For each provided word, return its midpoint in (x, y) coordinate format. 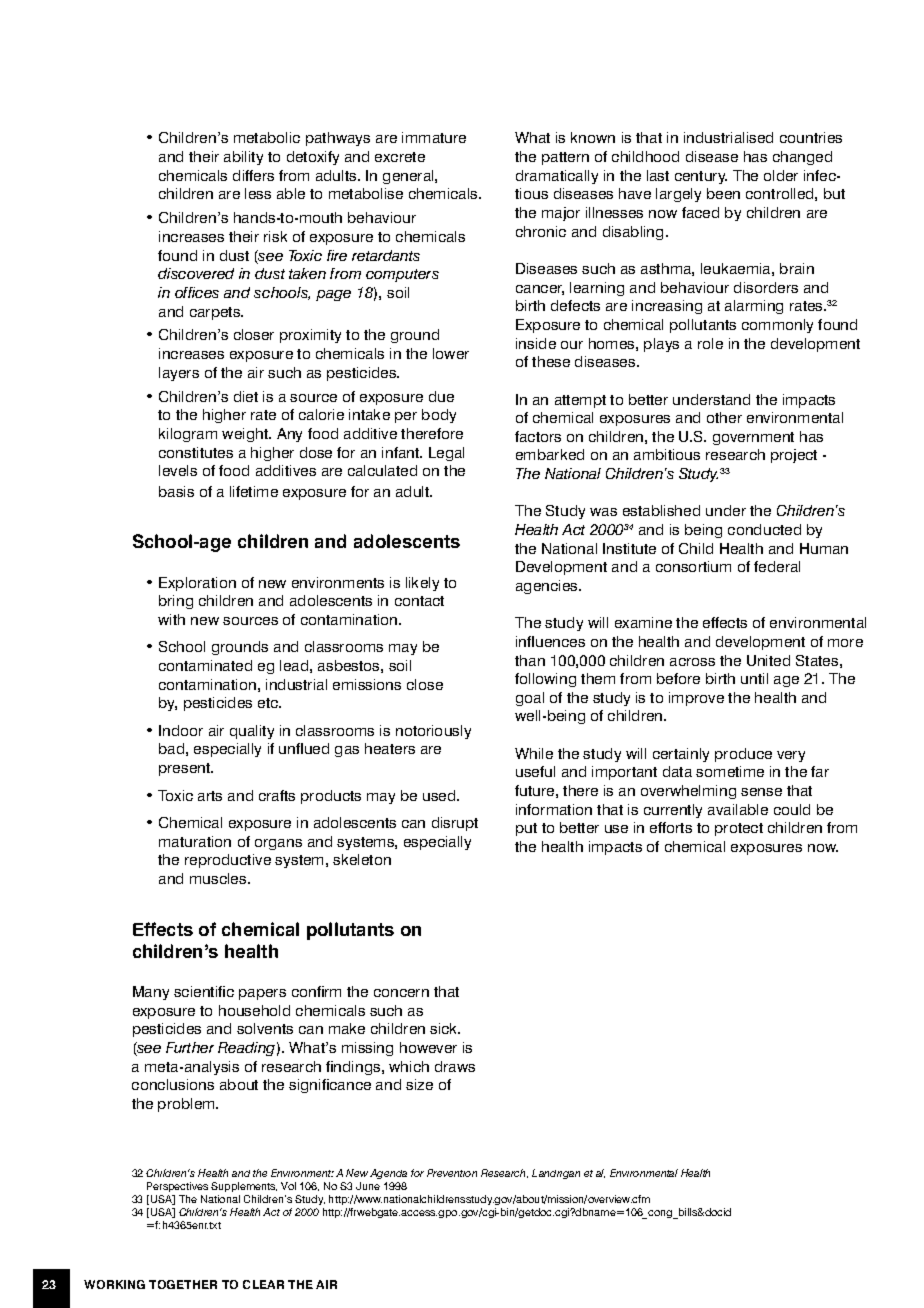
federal (777, 566)
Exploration (197, 584)
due (441, 396)
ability (243, 158)
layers (179, 374)
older (781, 175)
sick (445, 1028)
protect (739, 829)
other (724, 417)
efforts (671, 827)
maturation (195, 841)
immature (434, 137)
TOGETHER (183, 1284)
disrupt (455, 824)
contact (419, 601)
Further (190, 1047)
